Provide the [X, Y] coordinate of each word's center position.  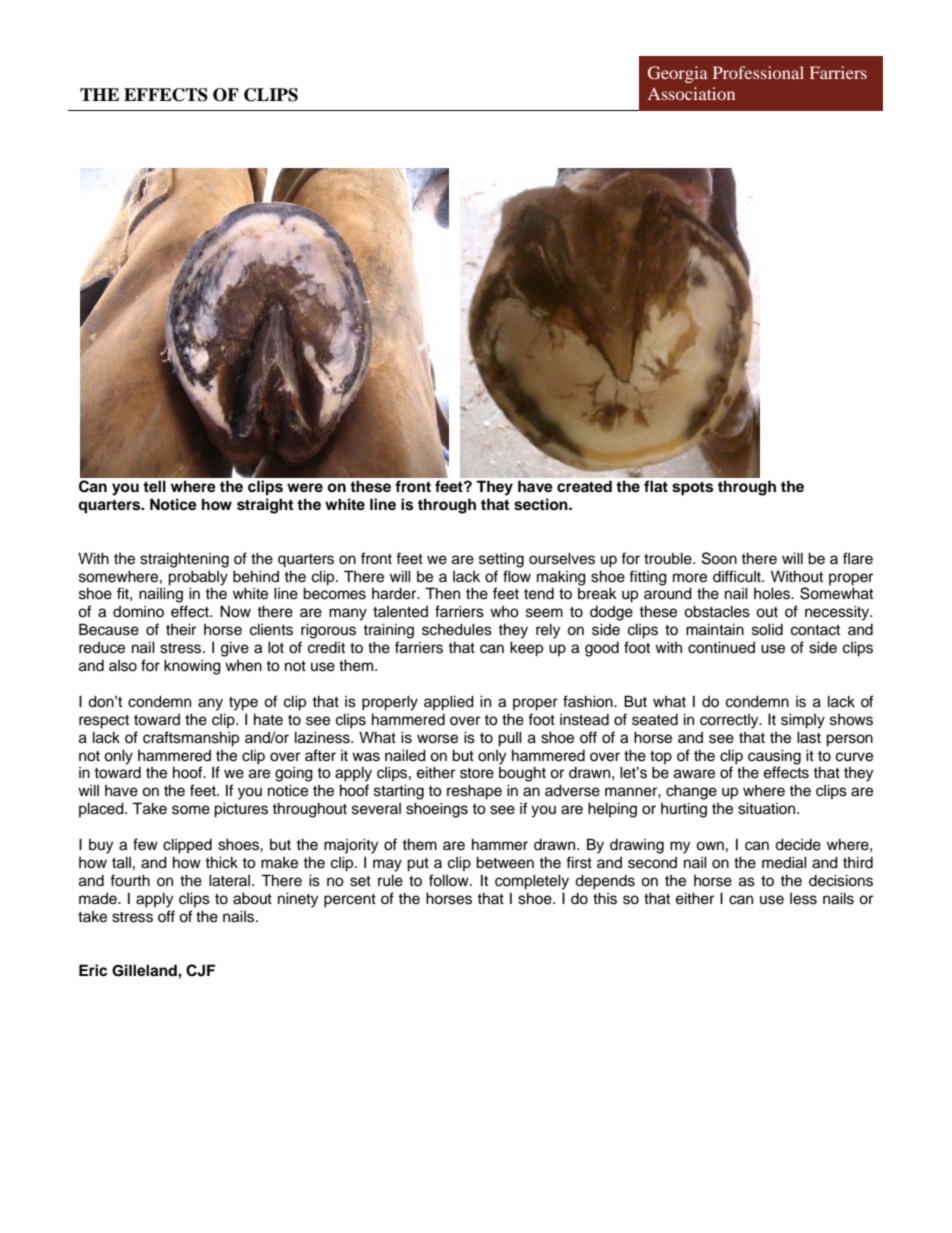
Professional [758, 72]
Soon [719, 558]
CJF [201, 970]
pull [510, 739]
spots [692, 488]
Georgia [678, 74]
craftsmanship [191, 739]
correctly [730, 721]
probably [198, 578]
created [584, 486]
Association [691, 93]
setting [501, 560]
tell [154, 486]
